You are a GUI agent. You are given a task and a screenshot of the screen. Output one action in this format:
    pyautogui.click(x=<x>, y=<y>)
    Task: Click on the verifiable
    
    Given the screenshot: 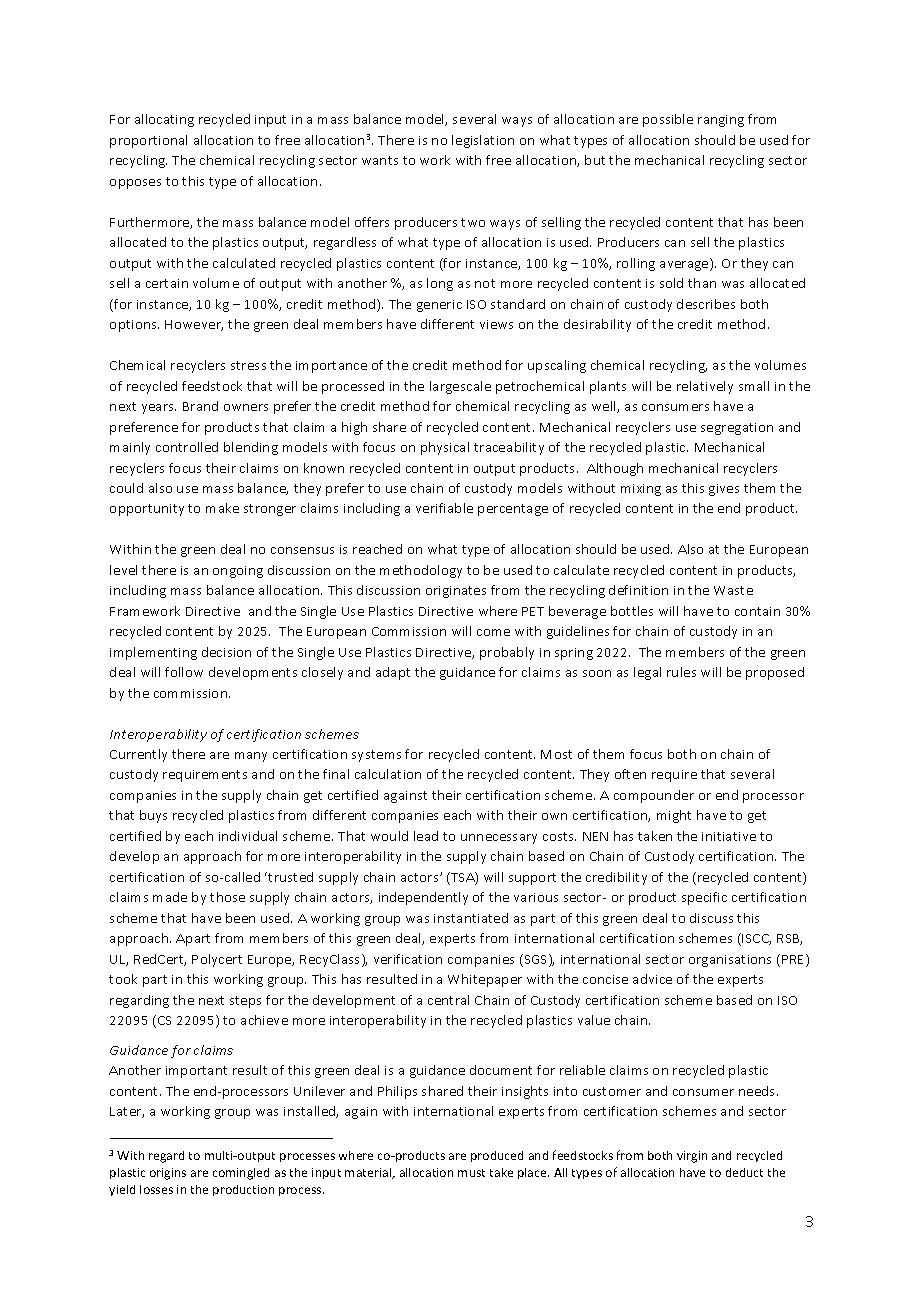 What is the action you would take?
    pyautogui.click(x=444, y=508)
